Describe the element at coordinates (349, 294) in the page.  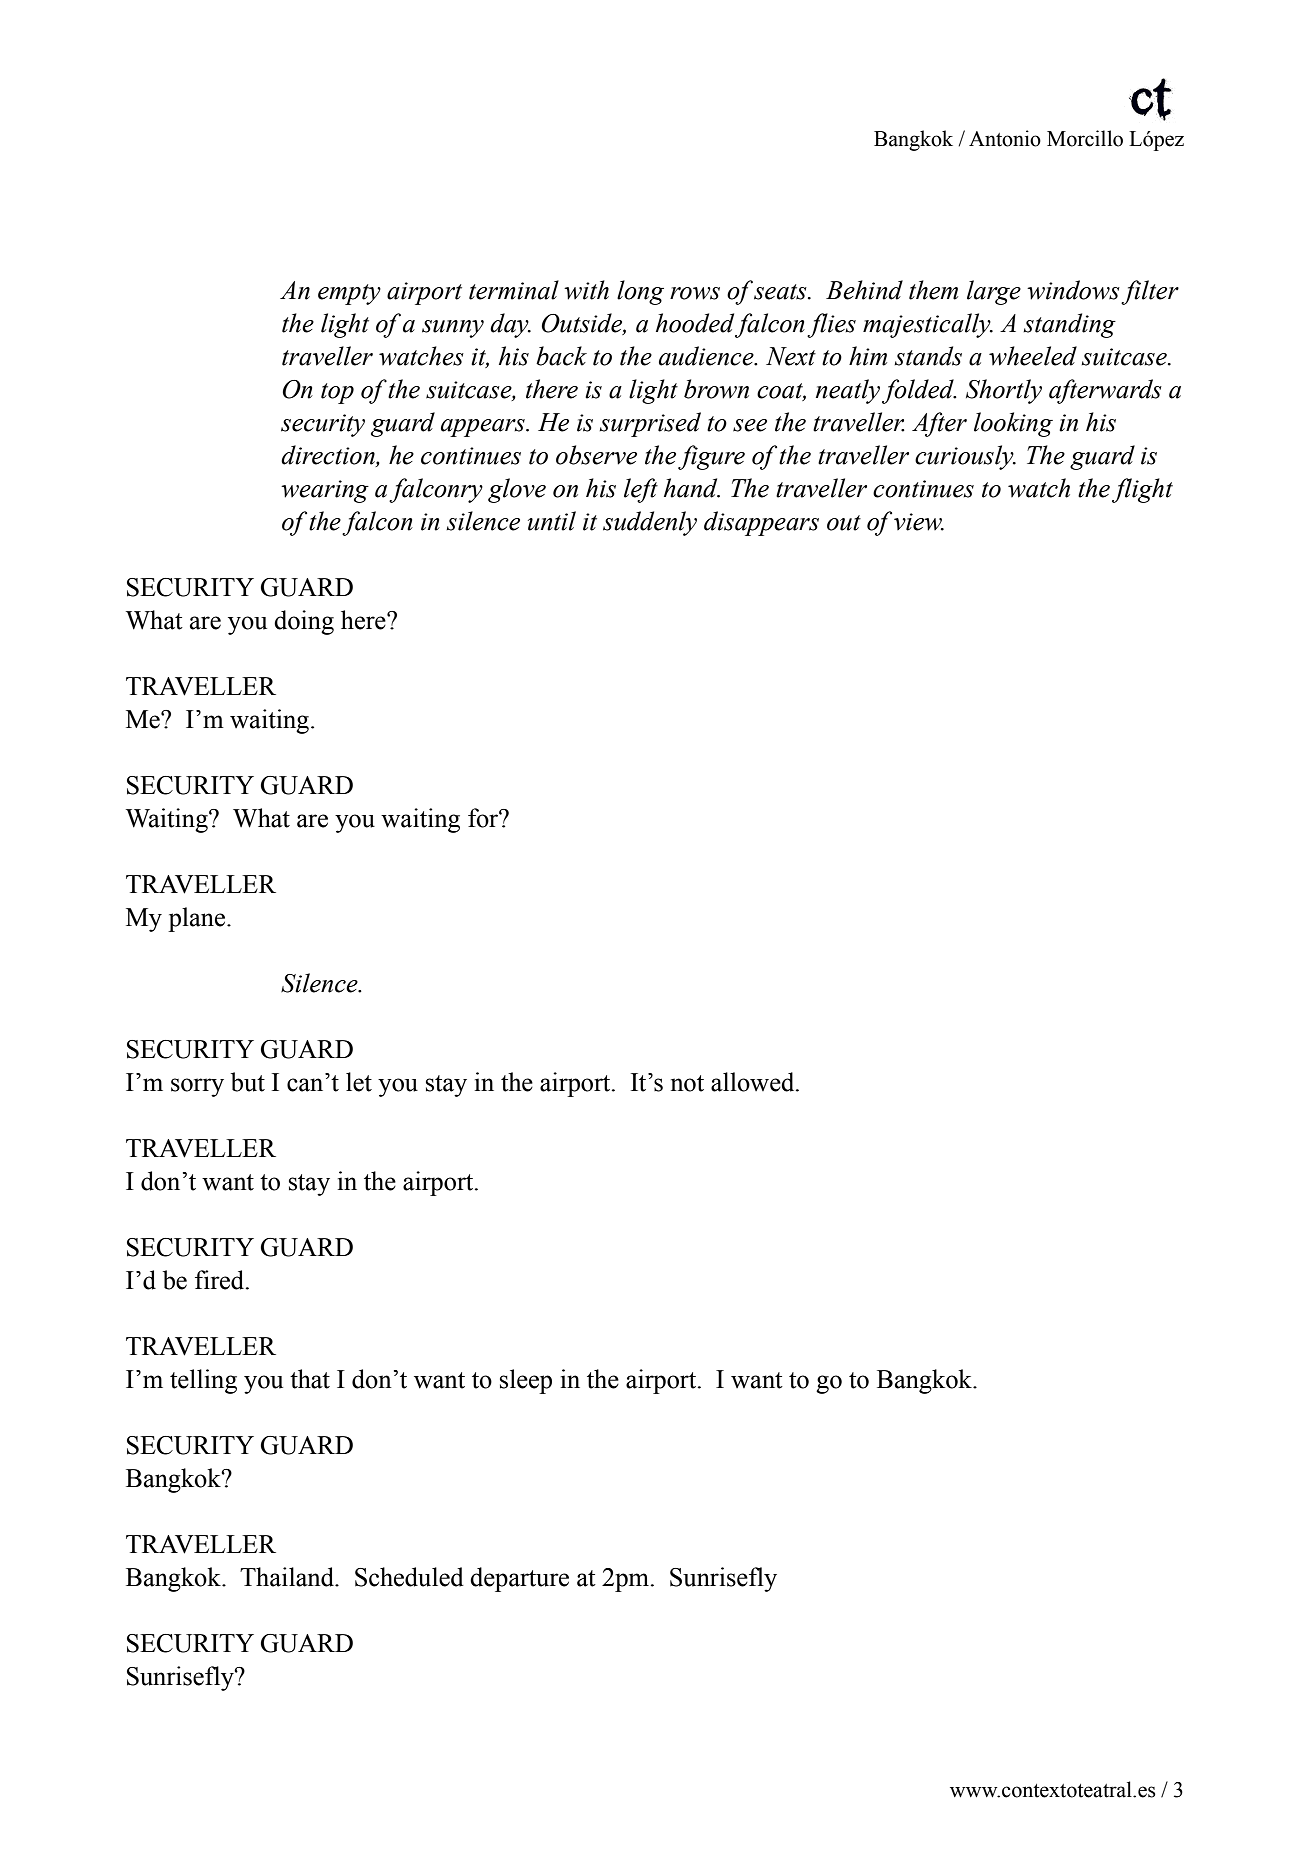
I see `empty` at that location.
